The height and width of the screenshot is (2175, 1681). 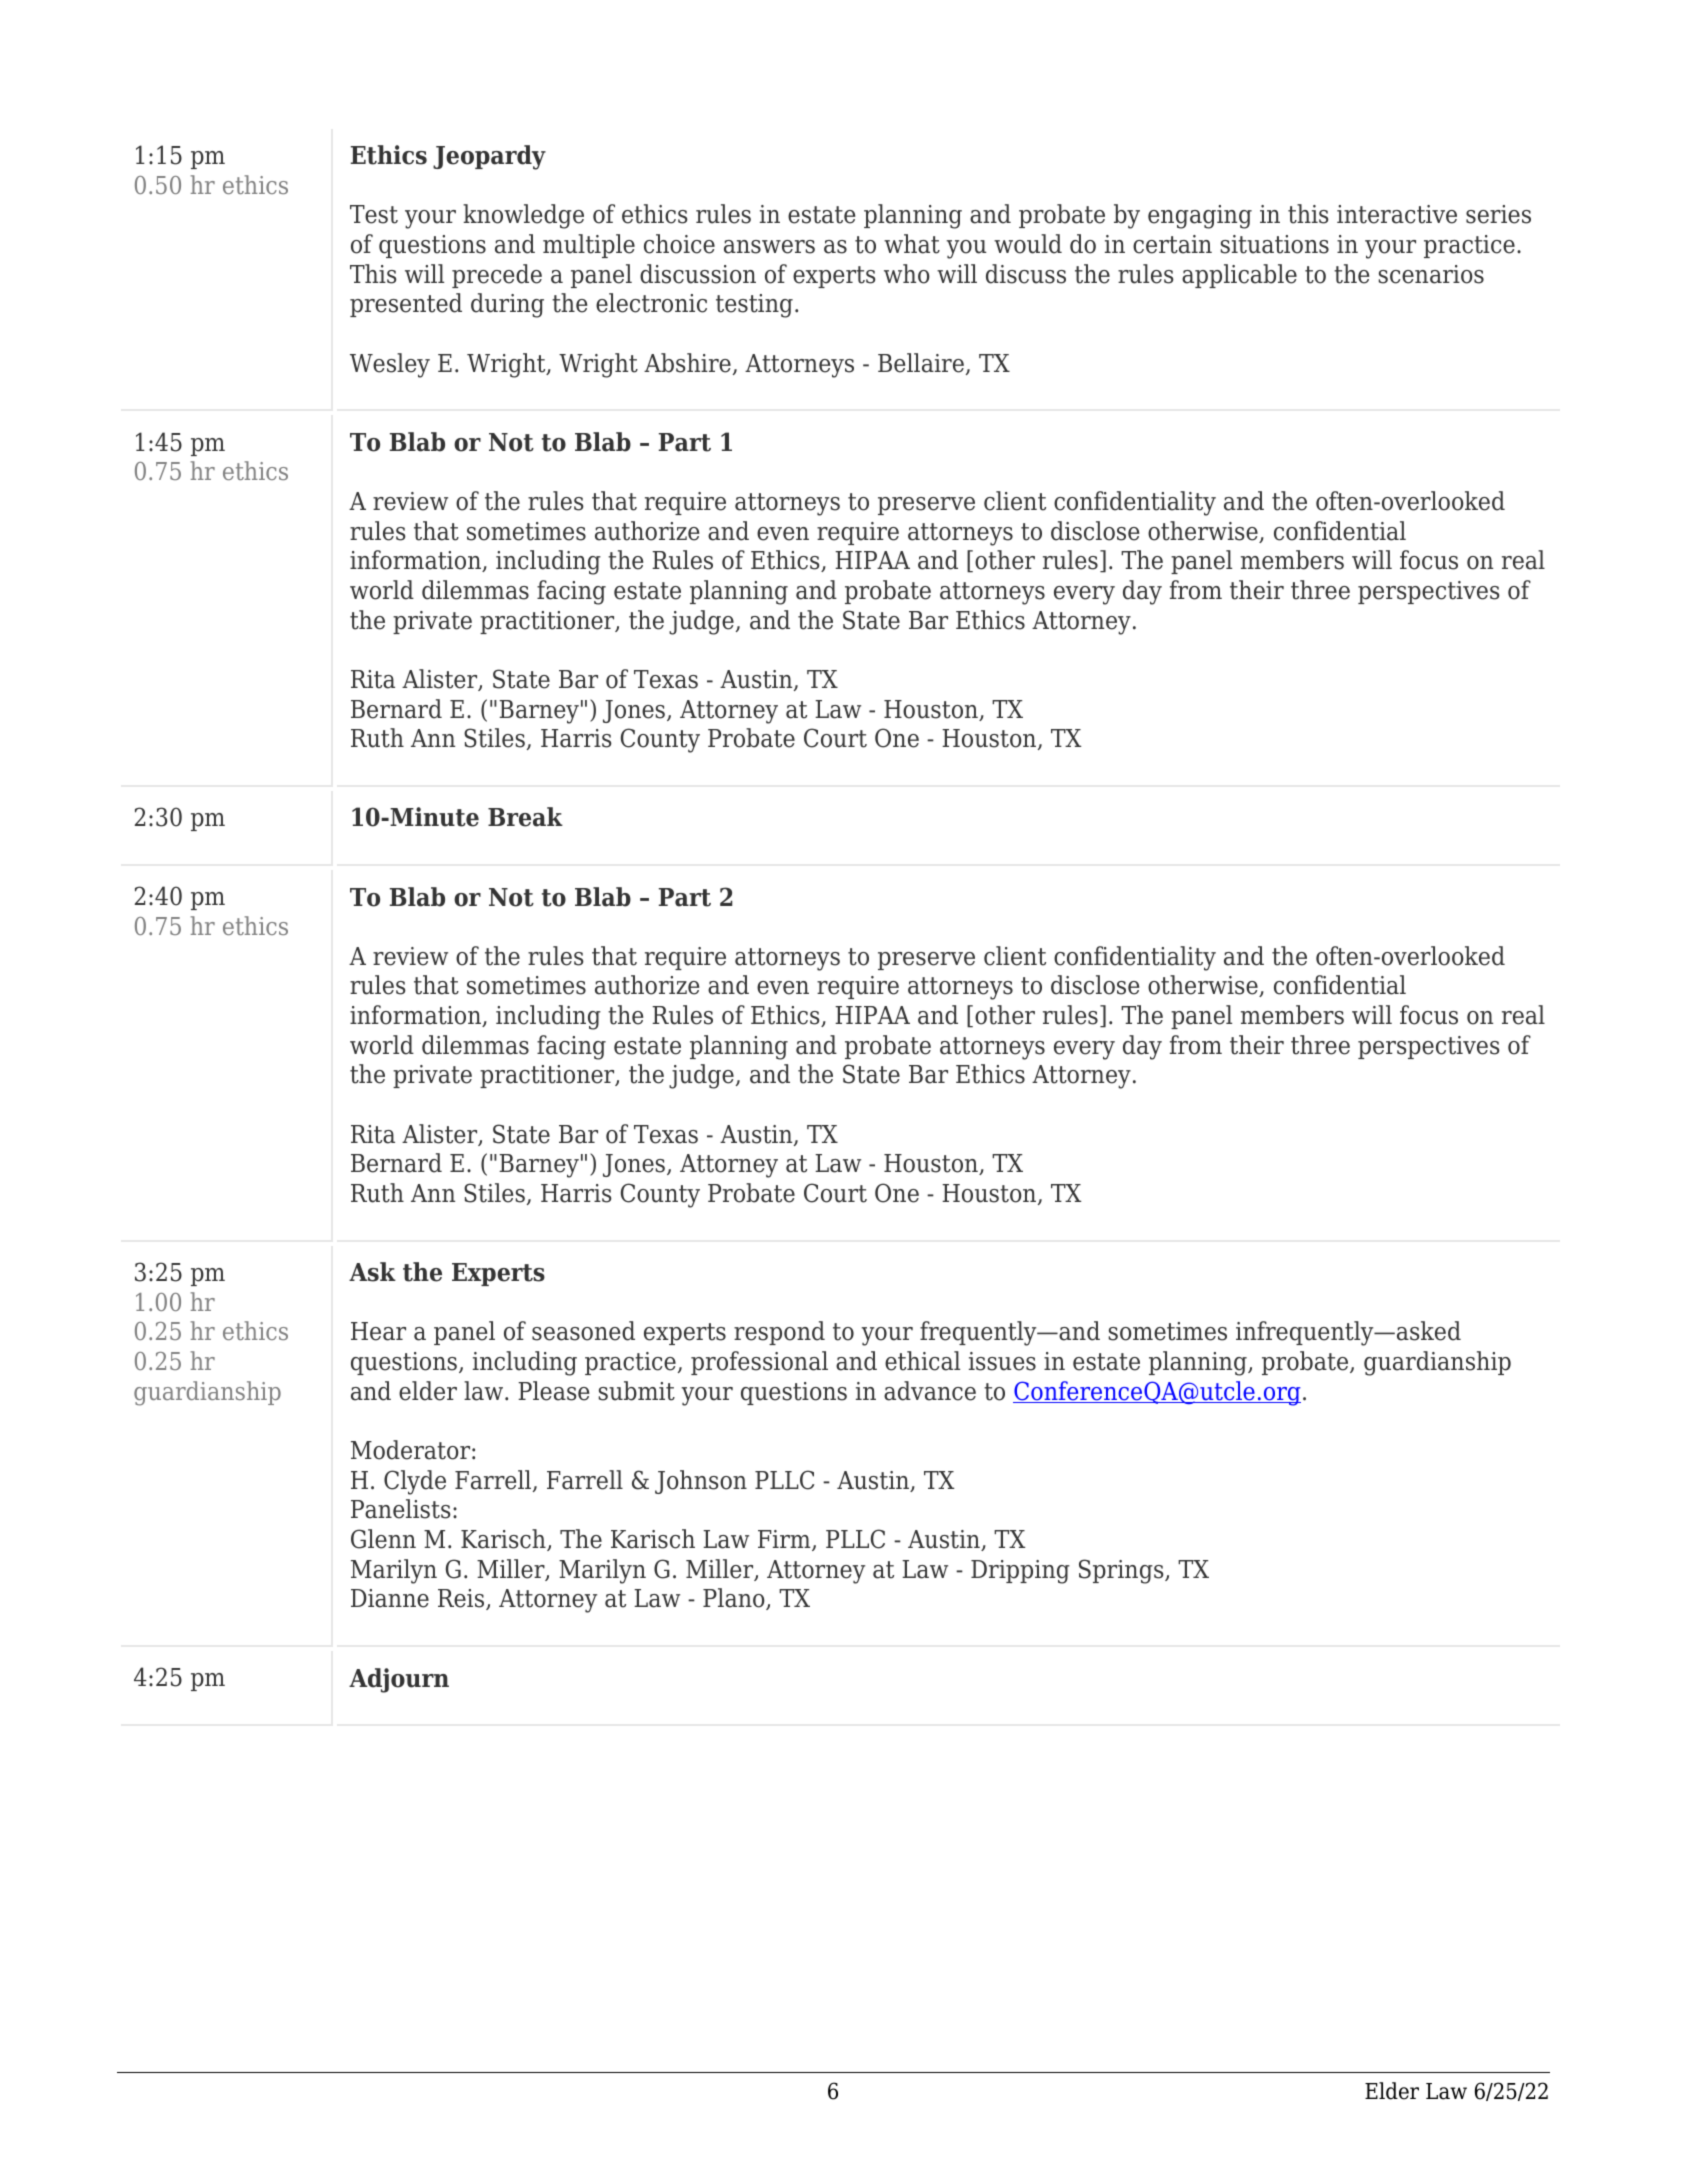 What do you see at coordinates (523, 216) in the screenshot?
I see `knowledge` at bounding box center [523, 216].
